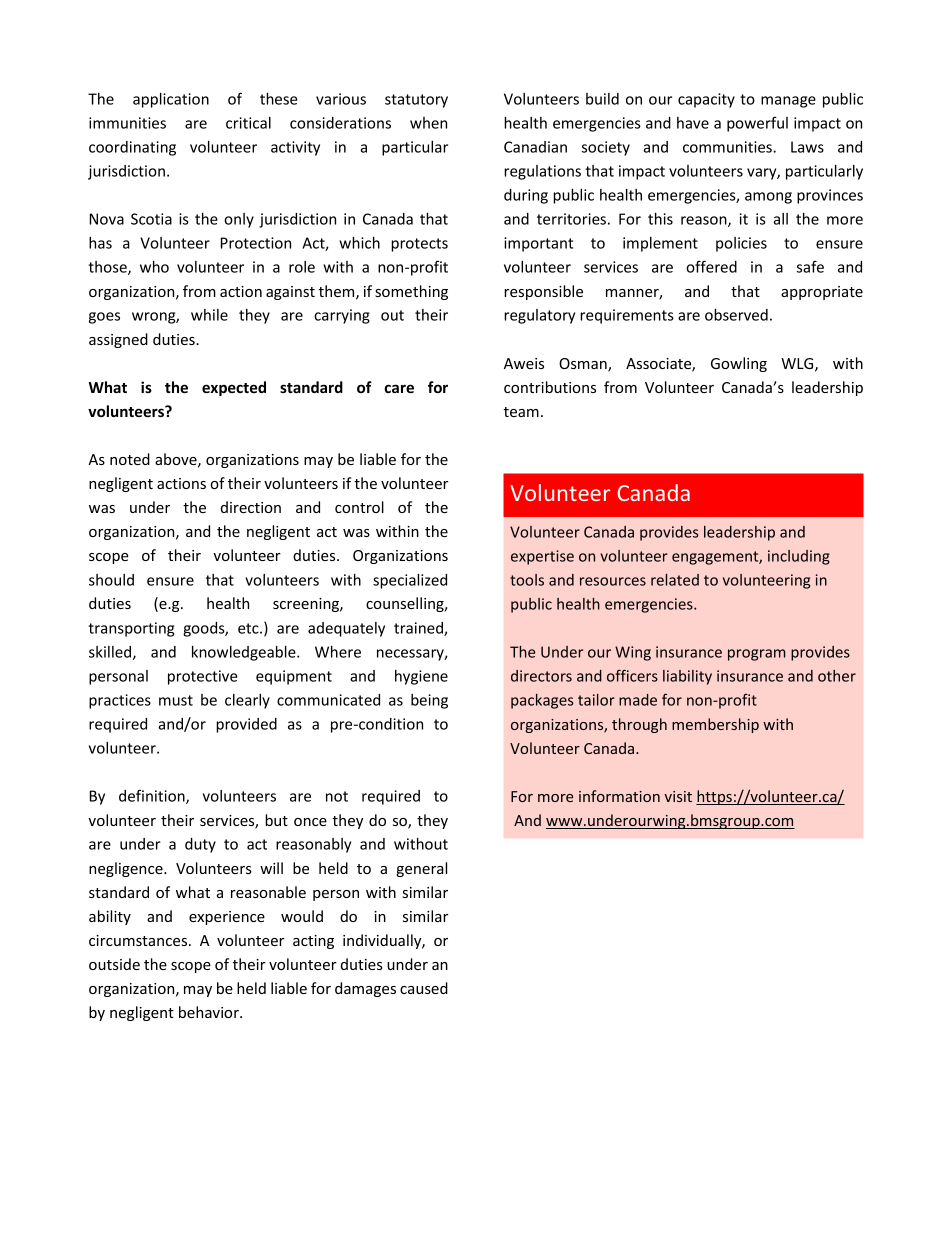  I want to click on tools, so click(527, 580).
